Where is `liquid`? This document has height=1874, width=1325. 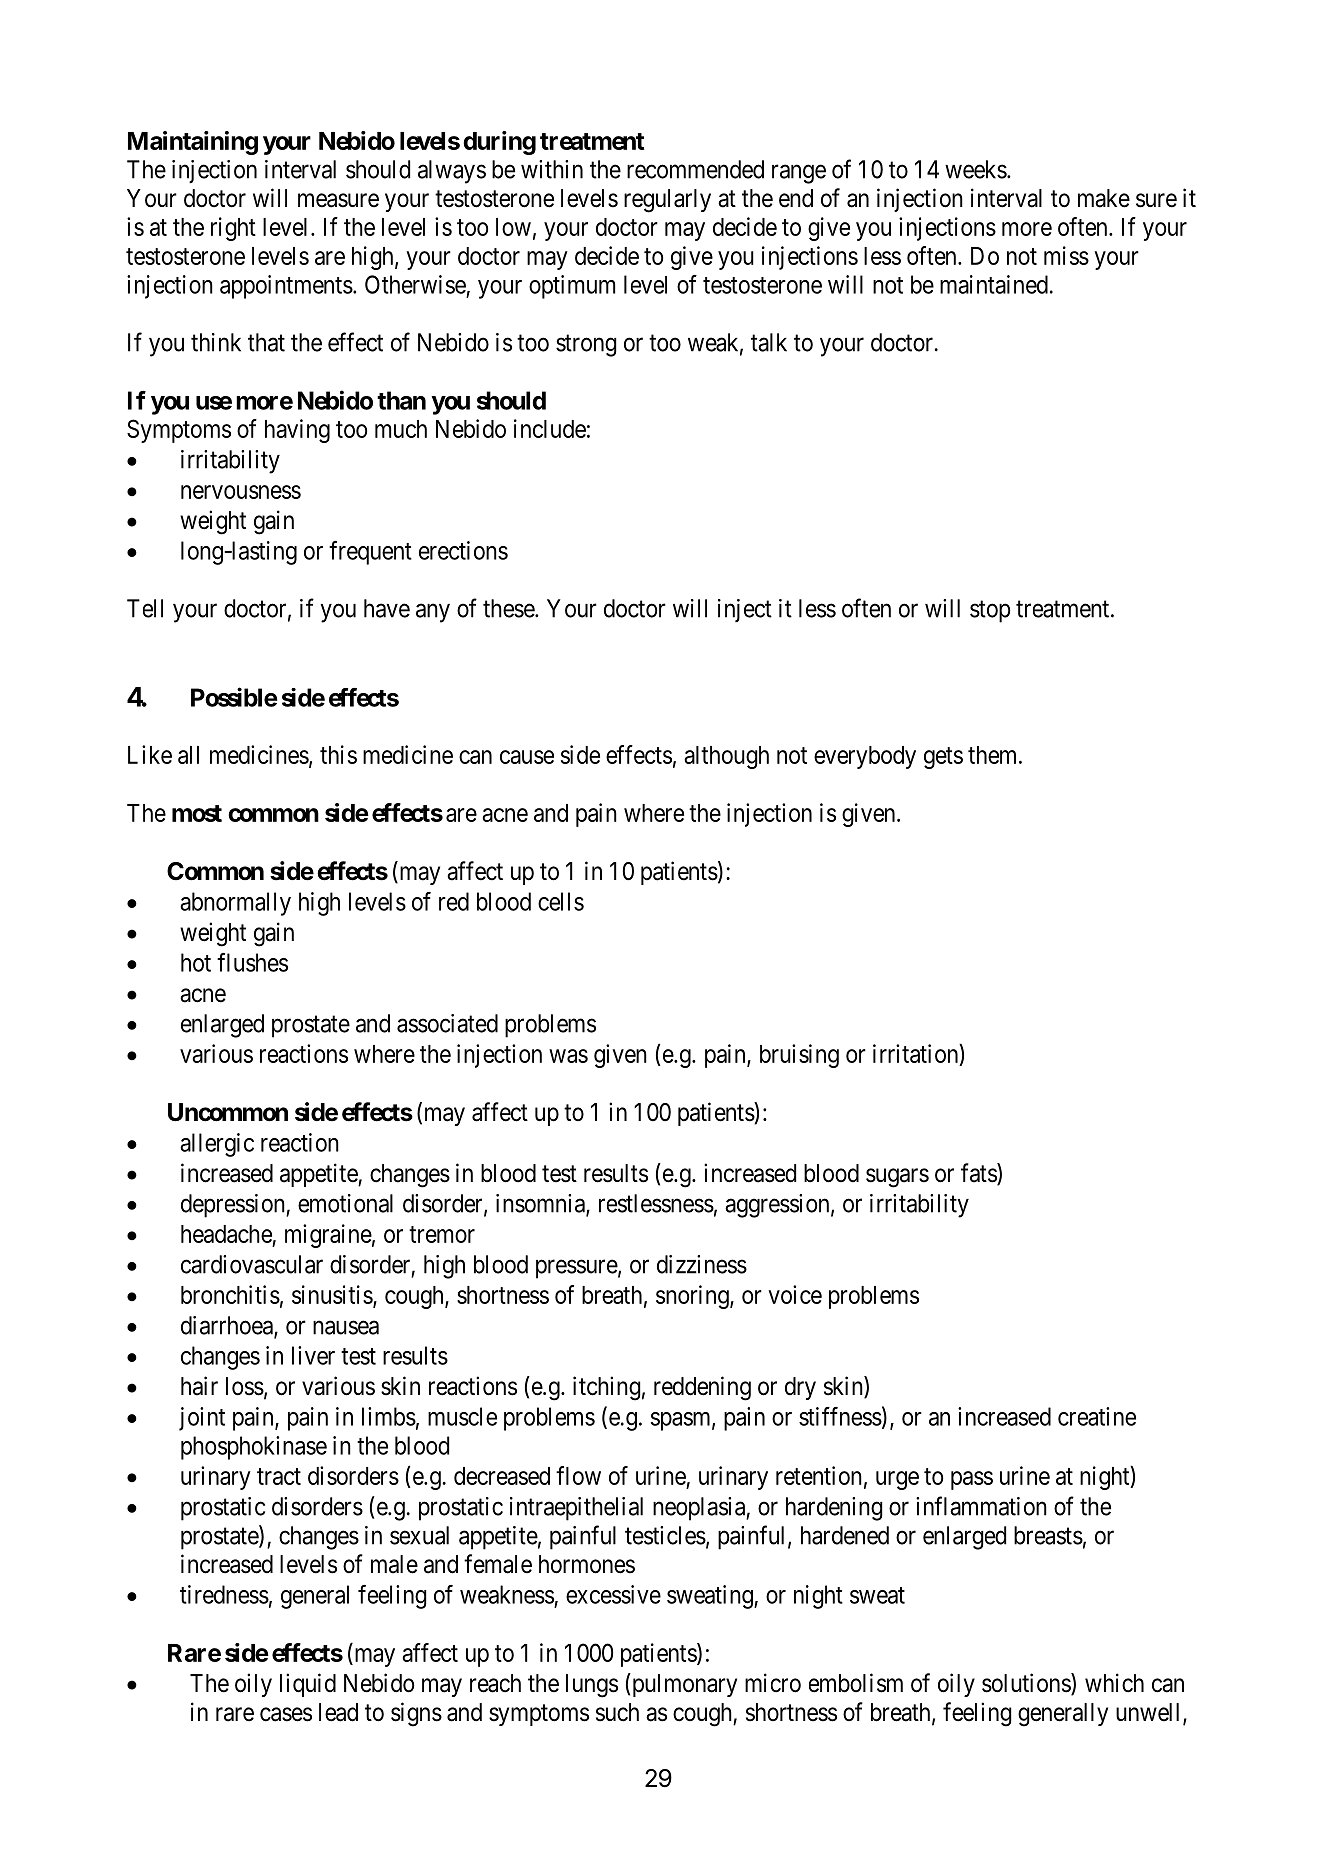 liquid is located at coordinates (308, 1685).
